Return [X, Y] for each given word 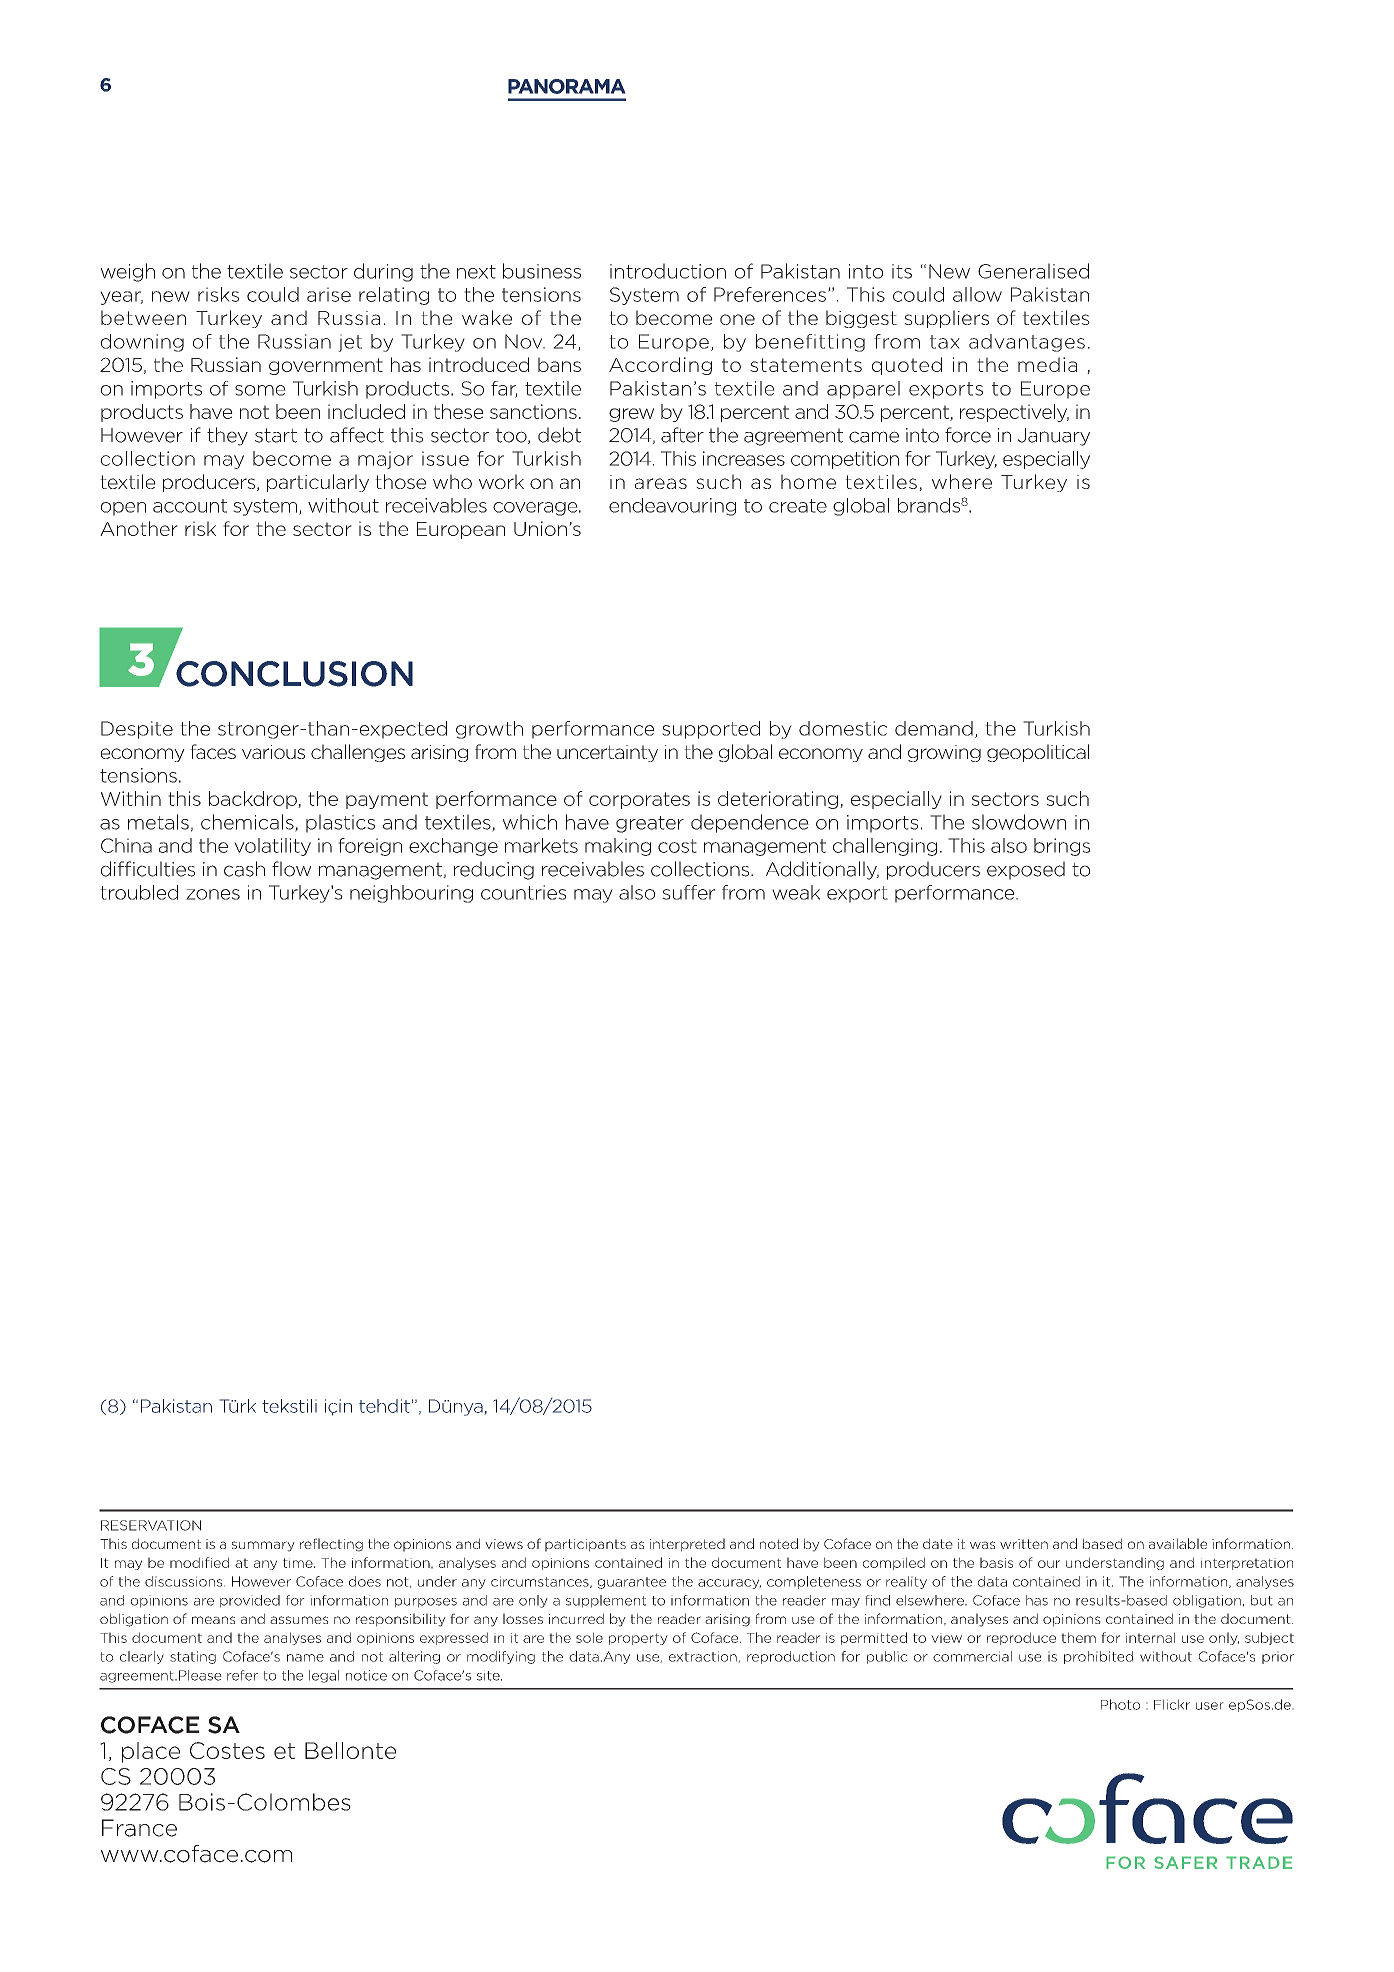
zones [213, 894]
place [151, 1752]
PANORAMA [567, 86]
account [190, 506]
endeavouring [672, 507]
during [383, 272]
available [1178, 1543]
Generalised [1033, 271]
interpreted [687, 1545]
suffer [688, 892]
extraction [704, 1657]
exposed [1026, 870]
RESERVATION [151, 1525]
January [1054, 437]
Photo [1120, 1704]
